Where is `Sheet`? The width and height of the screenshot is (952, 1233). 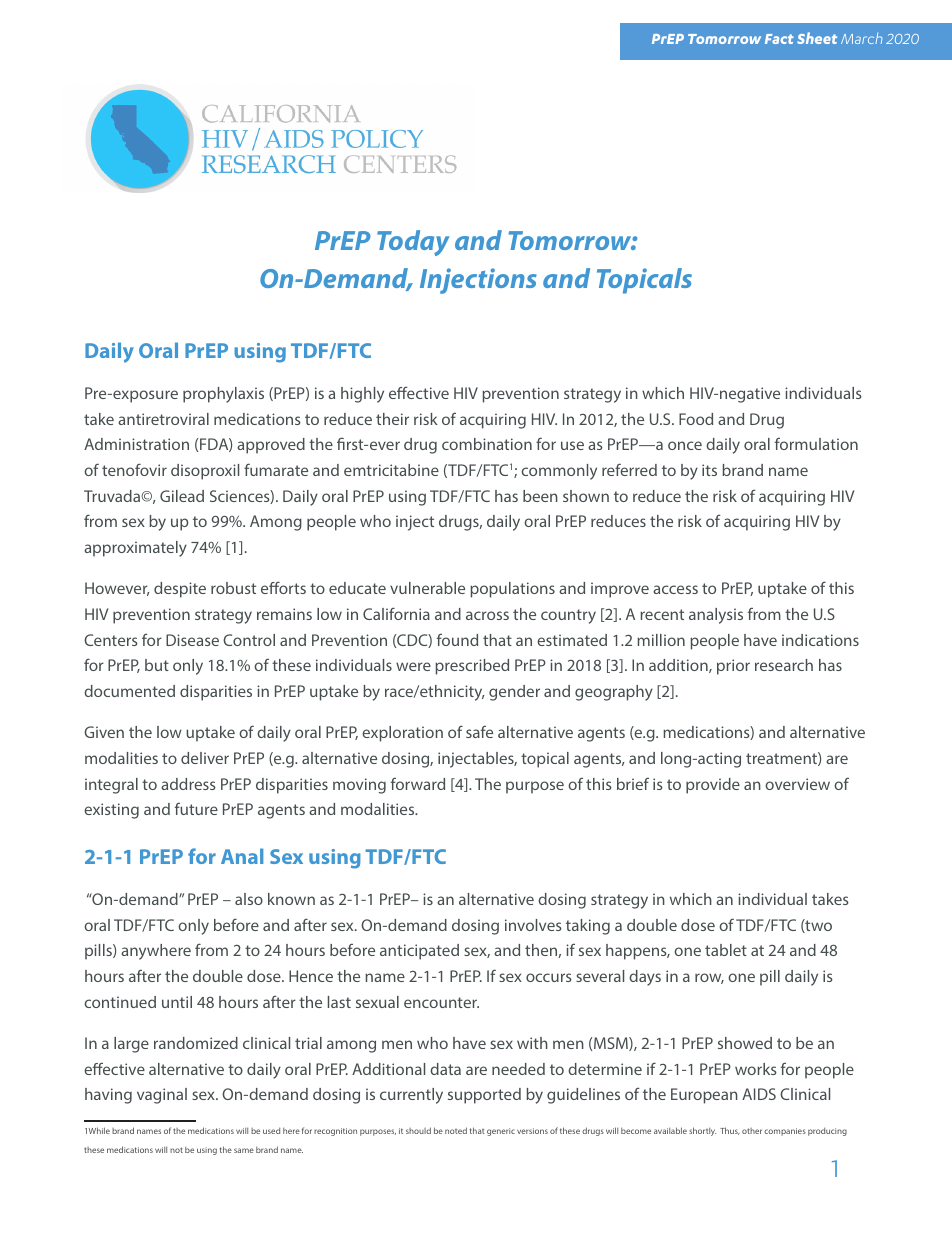
Sheet is located at coordinates (817, 38).
